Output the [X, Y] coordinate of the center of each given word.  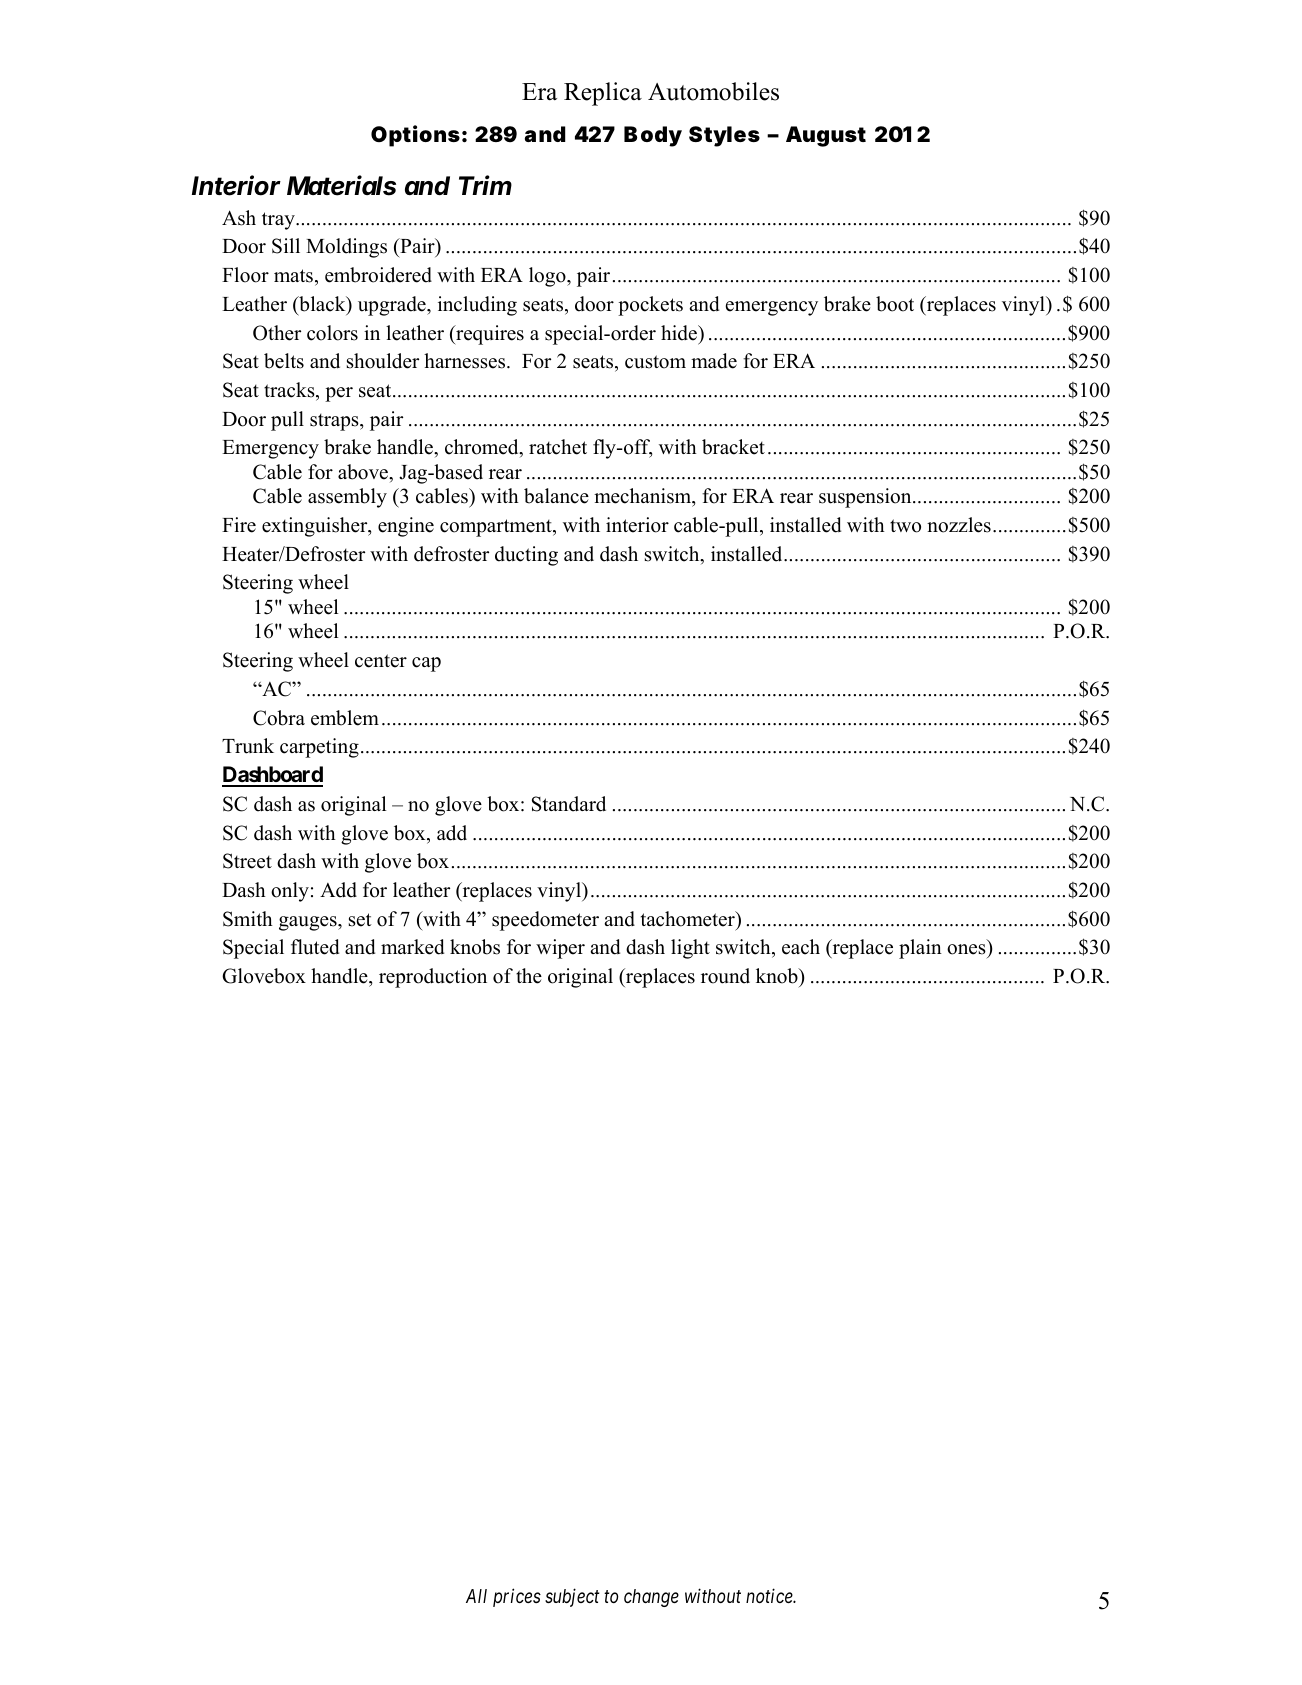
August [826, 136]
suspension [866, 498]
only [290, 892]
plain [920, 949]
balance [556, 496]
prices [517, 1598]
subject [572, 1597]
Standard [569, 804]
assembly [347, 498]
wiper [560, 949]
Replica [603, 94]
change [651, 1598]
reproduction [433, 978]
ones [967, 951]
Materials [341, 185]
